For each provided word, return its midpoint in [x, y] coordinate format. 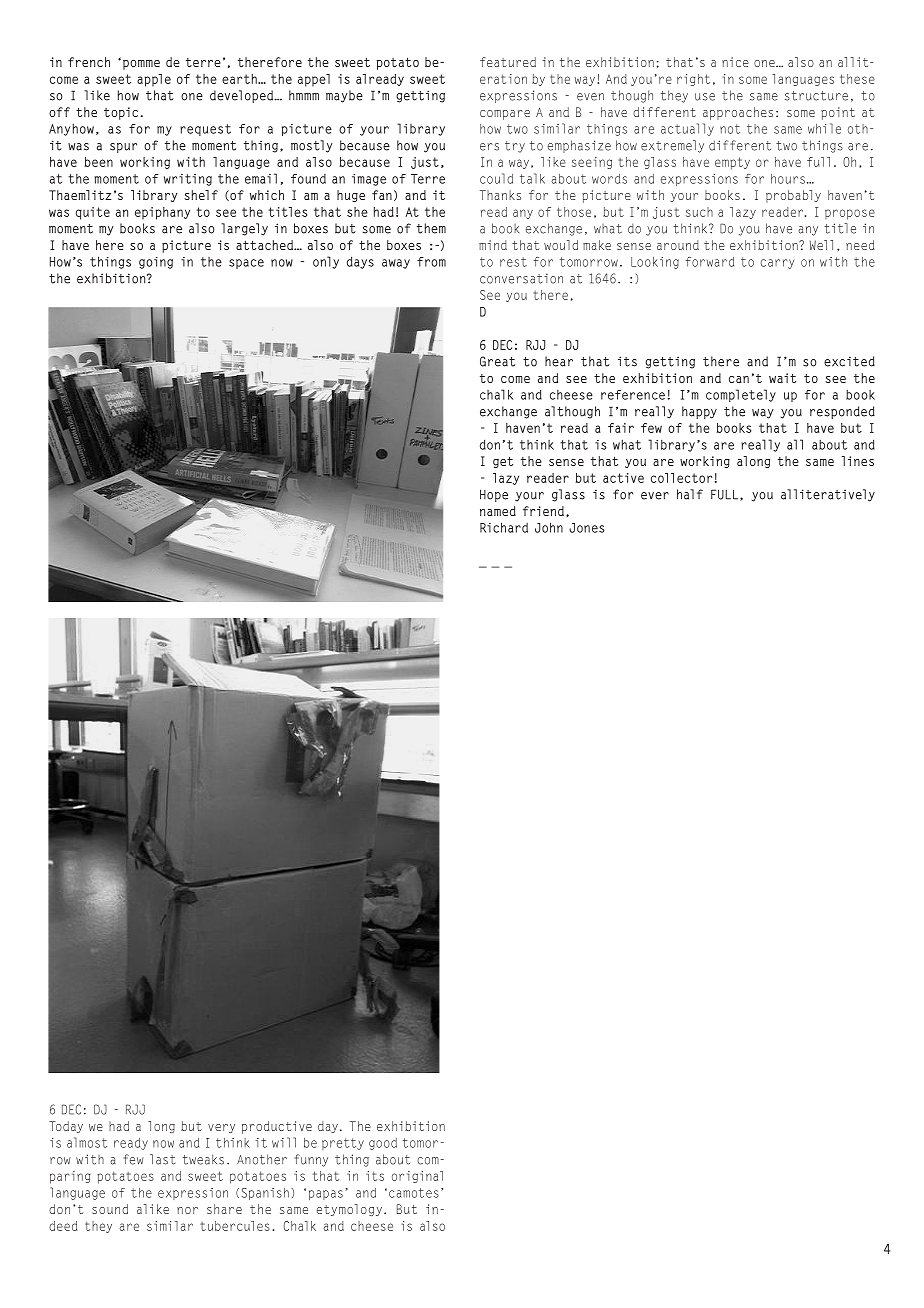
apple [154, 80]
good [383, 1144]
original [417, 1177]
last [162, 1159]
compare [505, 115]
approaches [738, 113]
